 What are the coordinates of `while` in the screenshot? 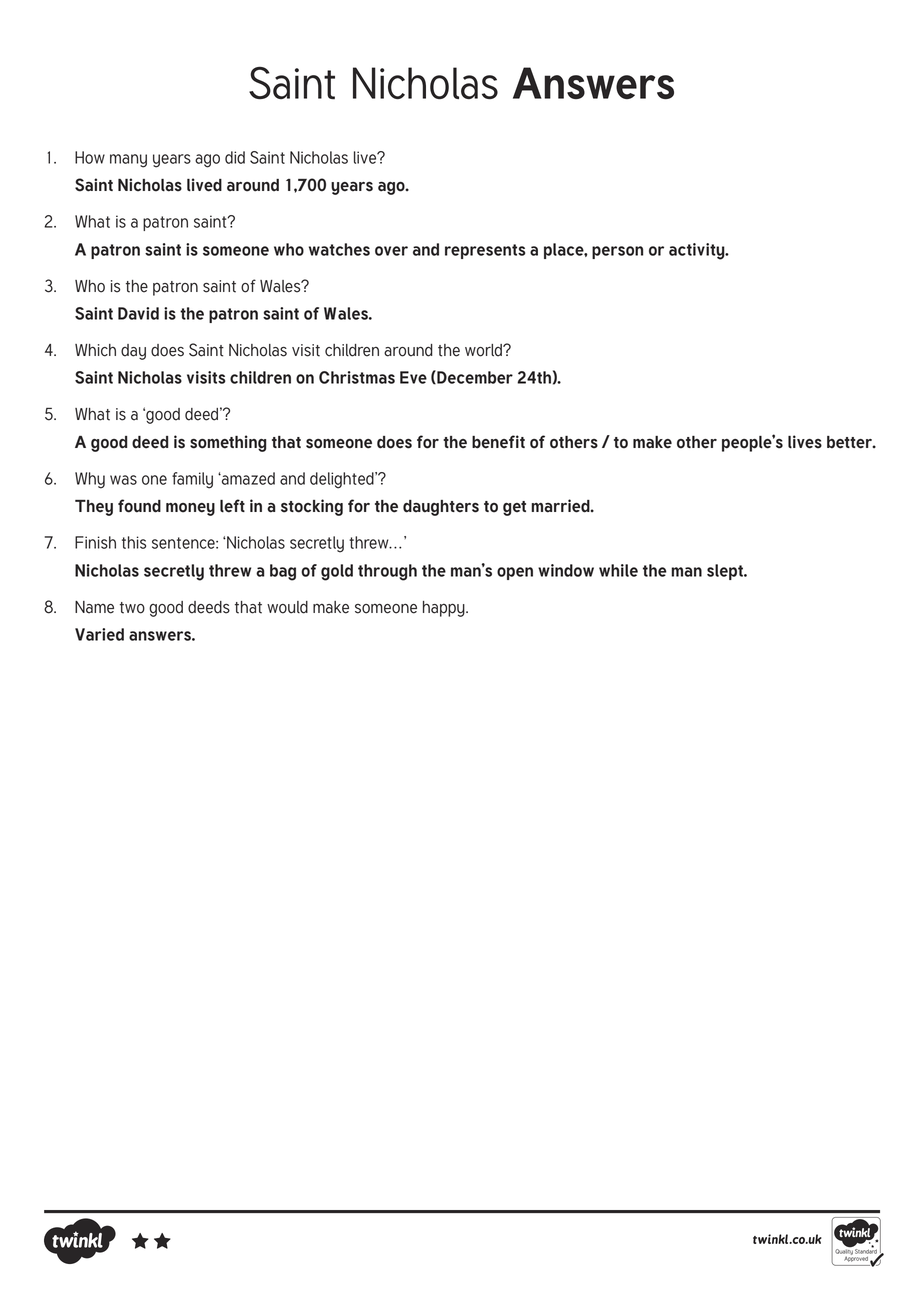 It's located at (618, 570).
